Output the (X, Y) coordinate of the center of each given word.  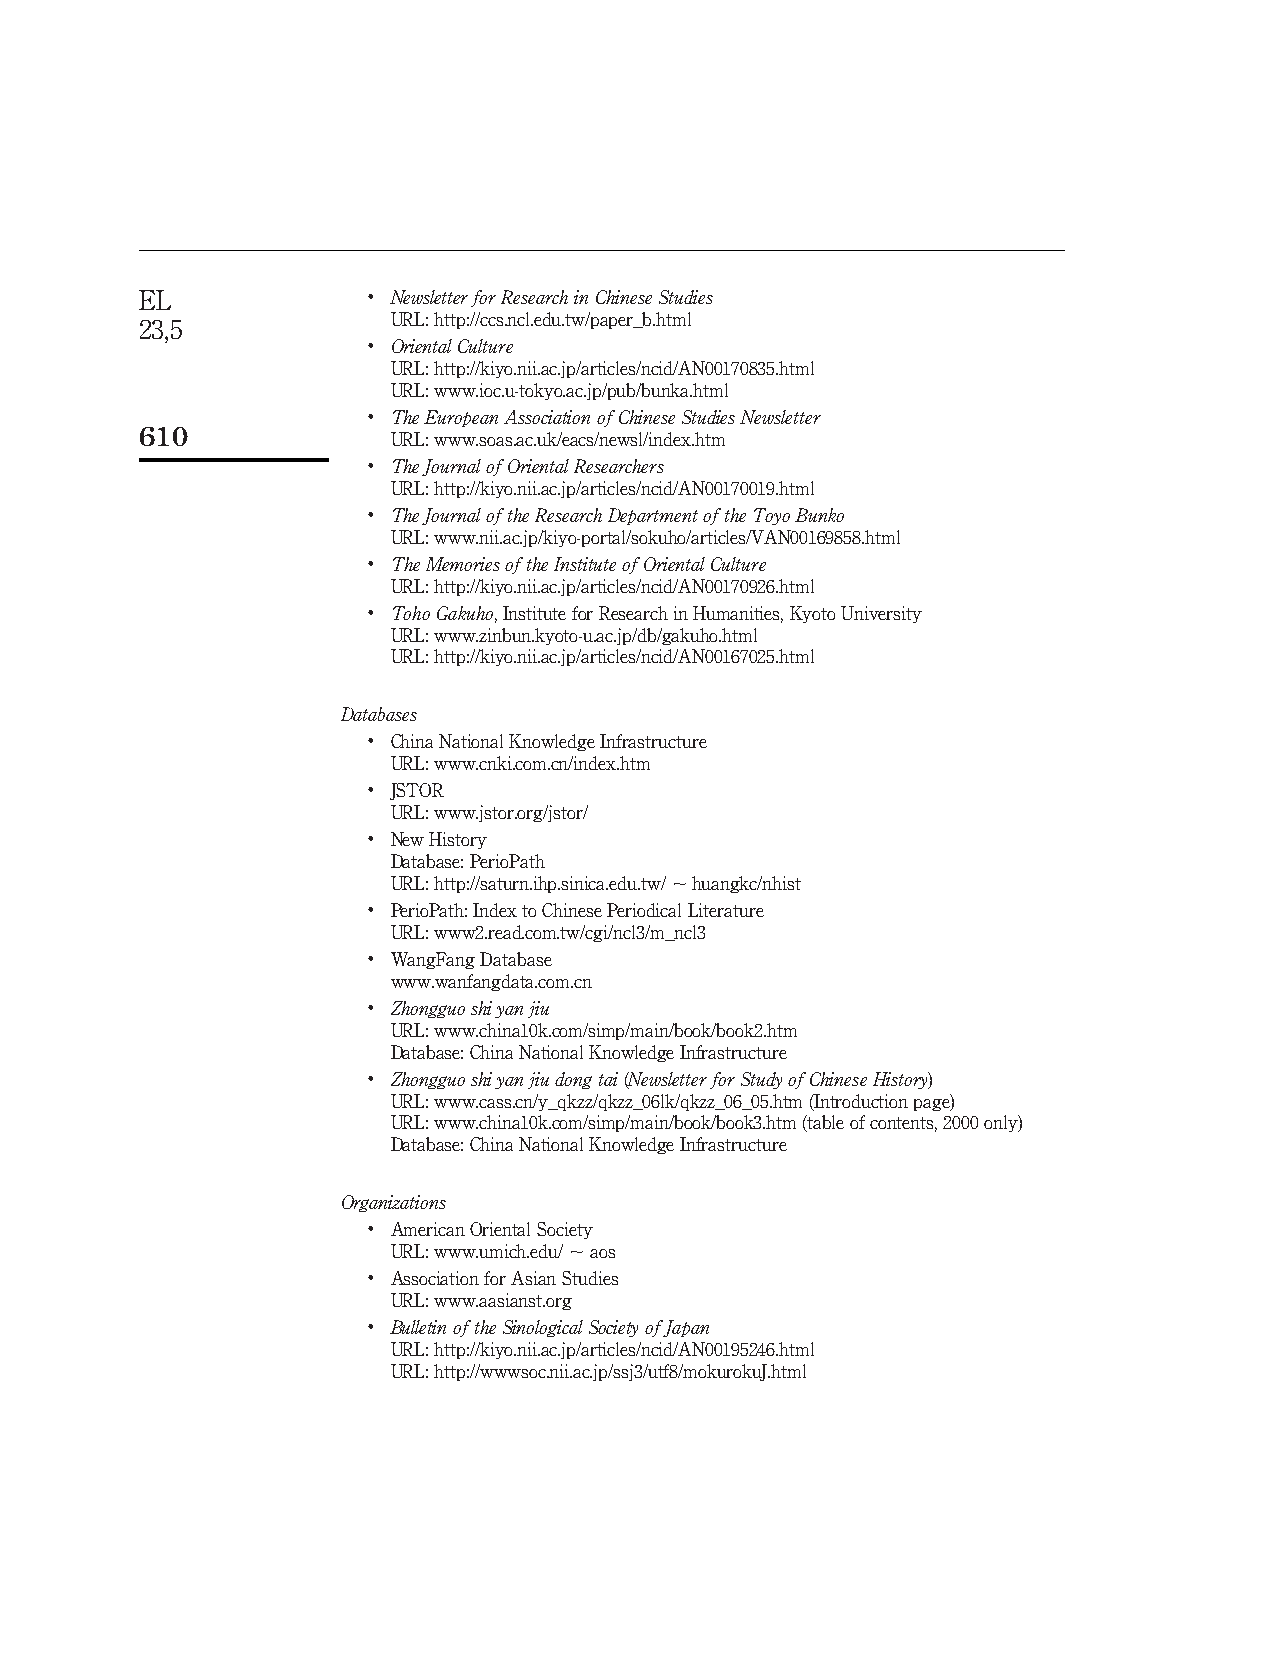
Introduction (860, 1101)
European (461, 418)
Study (761, 1080)
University (881, 614)
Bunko (819, 515)
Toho (411, 613)
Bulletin (418, 1327)
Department (653, 516)
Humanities (738, 614)
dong (573, 1080)
